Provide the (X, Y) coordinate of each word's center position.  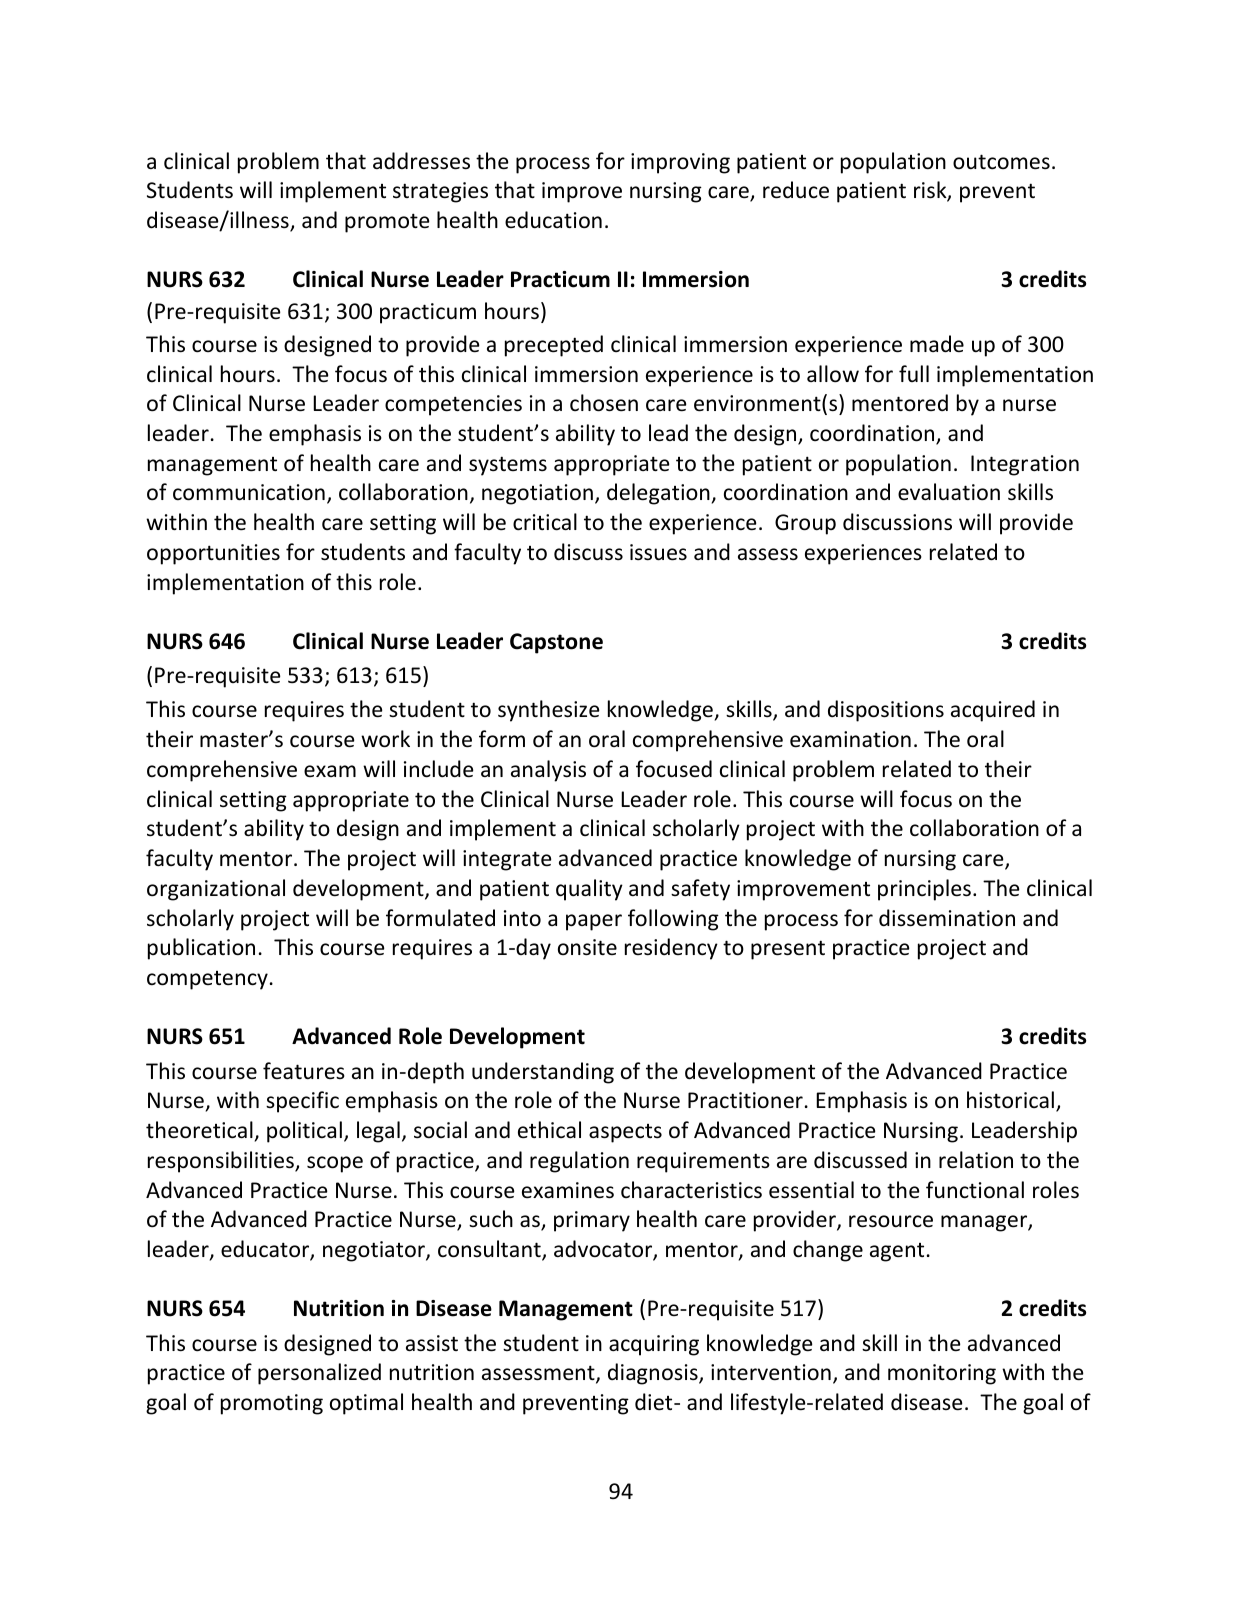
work (385, 739)
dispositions (886, 711)
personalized (319, 1374)
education (553, 220)
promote (387, 223)
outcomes (1001, 162)
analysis (548, 771)
